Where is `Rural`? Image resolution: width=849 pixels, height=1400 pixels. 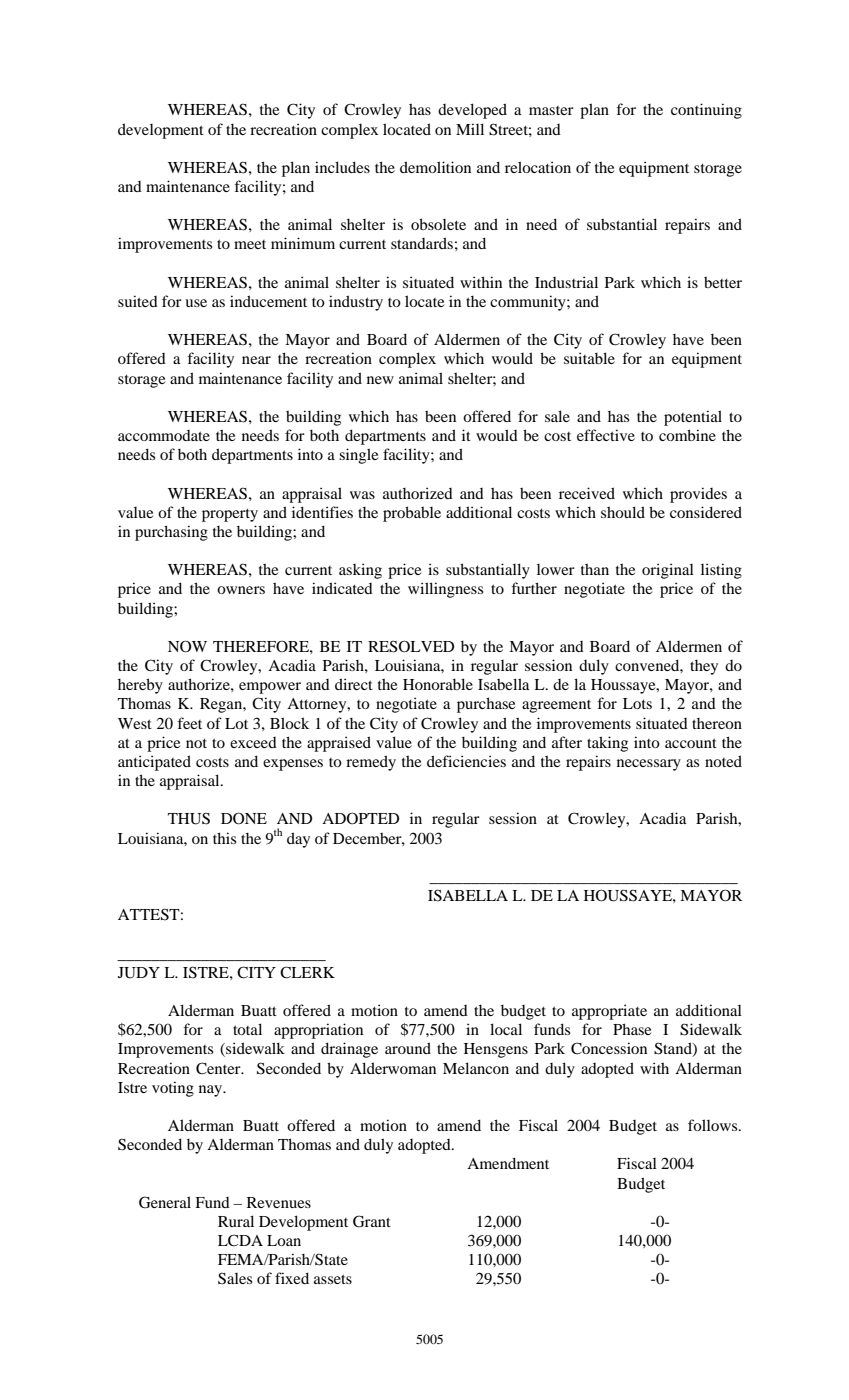
Rural is located at coordinates (236, 1221).
